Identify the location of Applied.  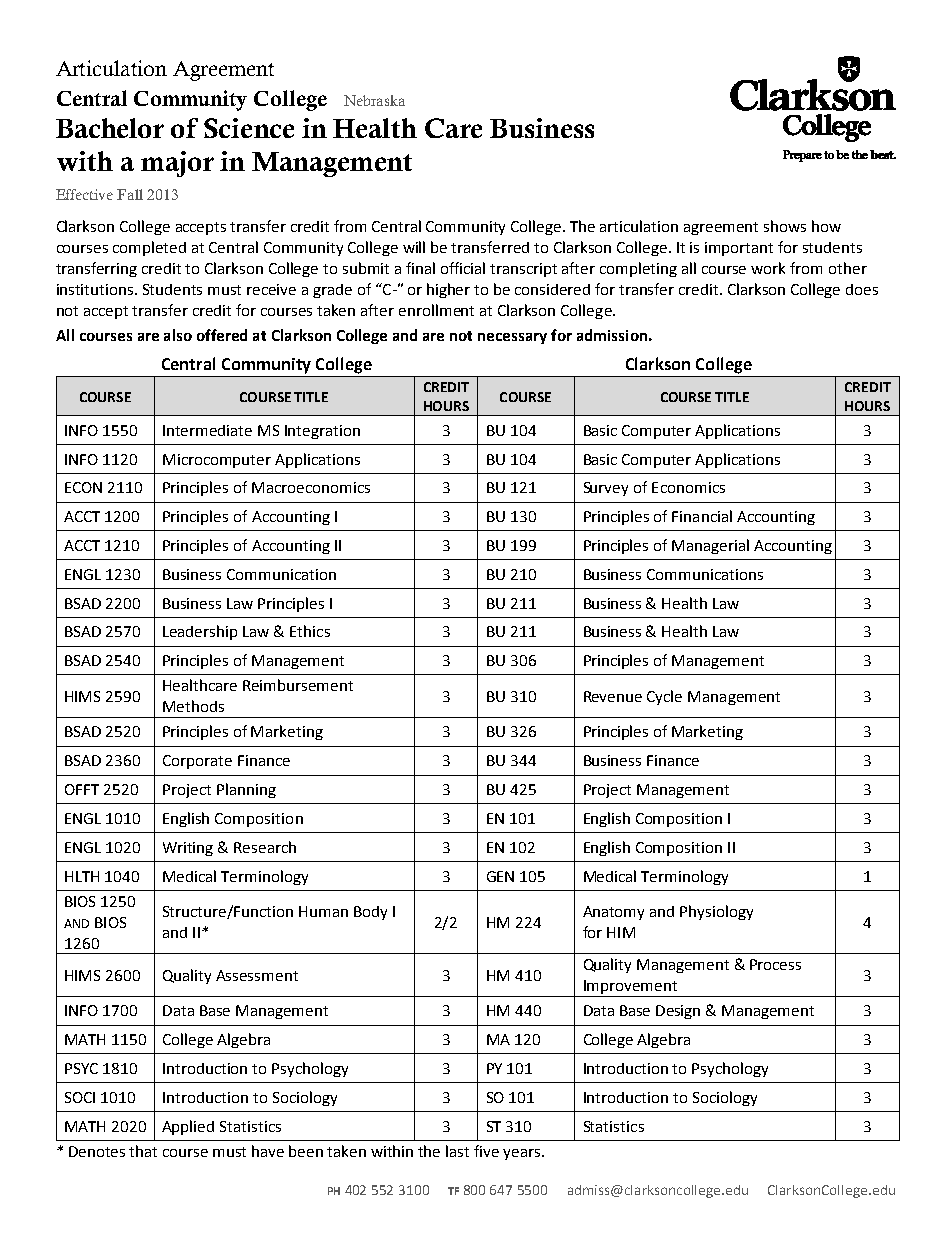
(188, 1127).
